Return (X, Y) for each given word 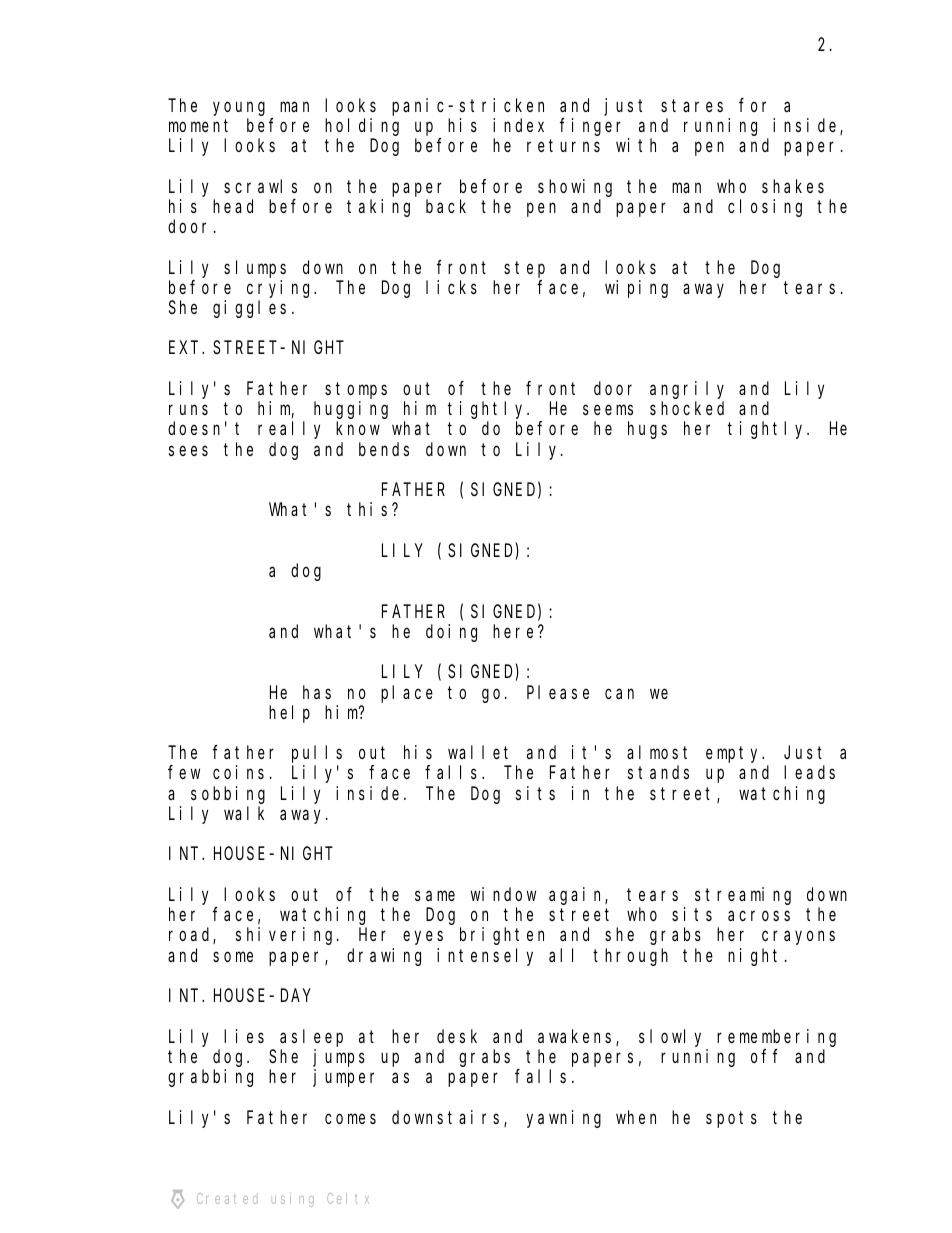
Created (227, 1198)
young (239, 108)
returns (563, 146)
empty (735, 755)
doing (451, 633)
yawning (563, 1119)
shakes (793, 186)
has (317, 692)
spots (731, 1119)
